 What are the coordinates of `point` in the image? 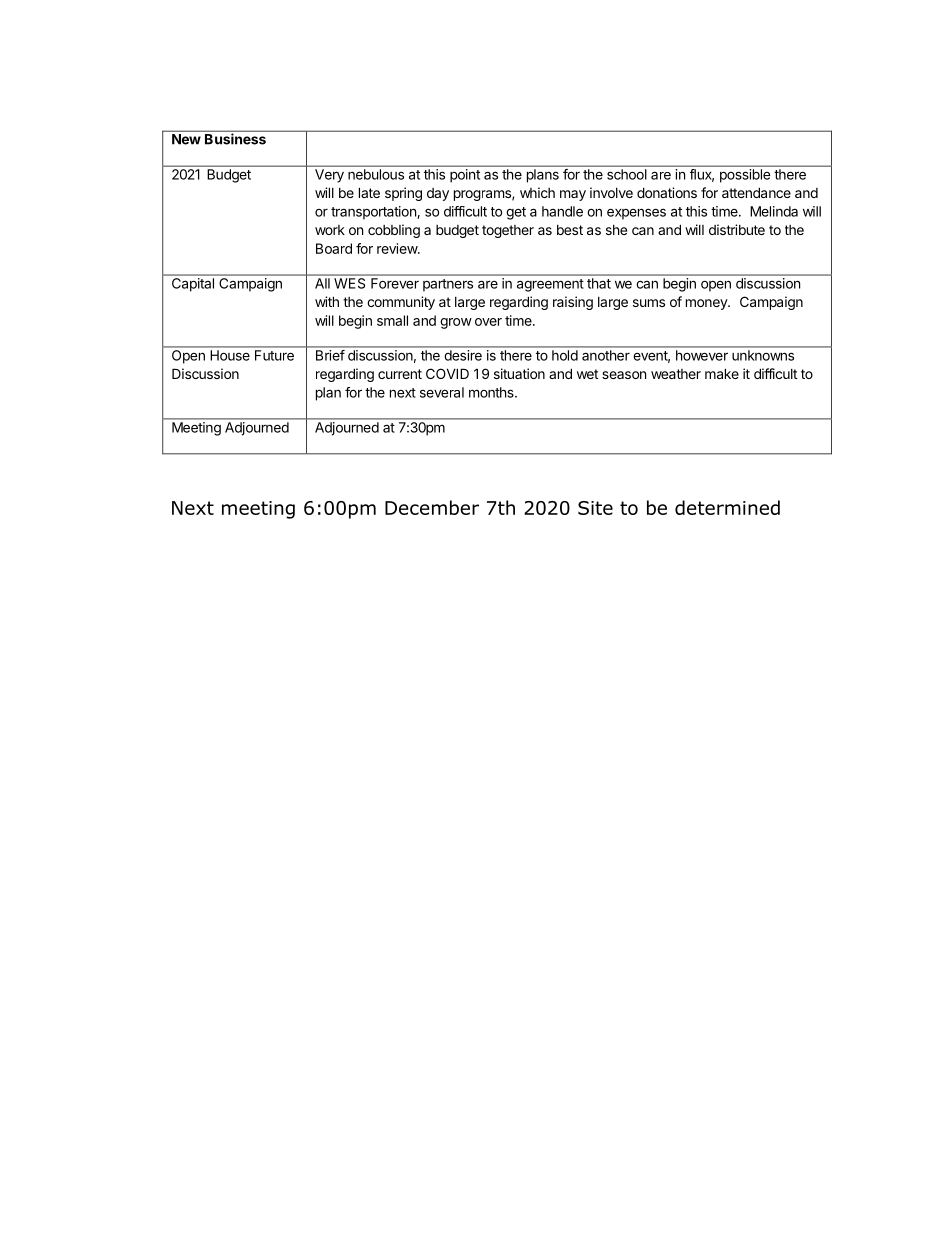 It's located at (465, 175).
